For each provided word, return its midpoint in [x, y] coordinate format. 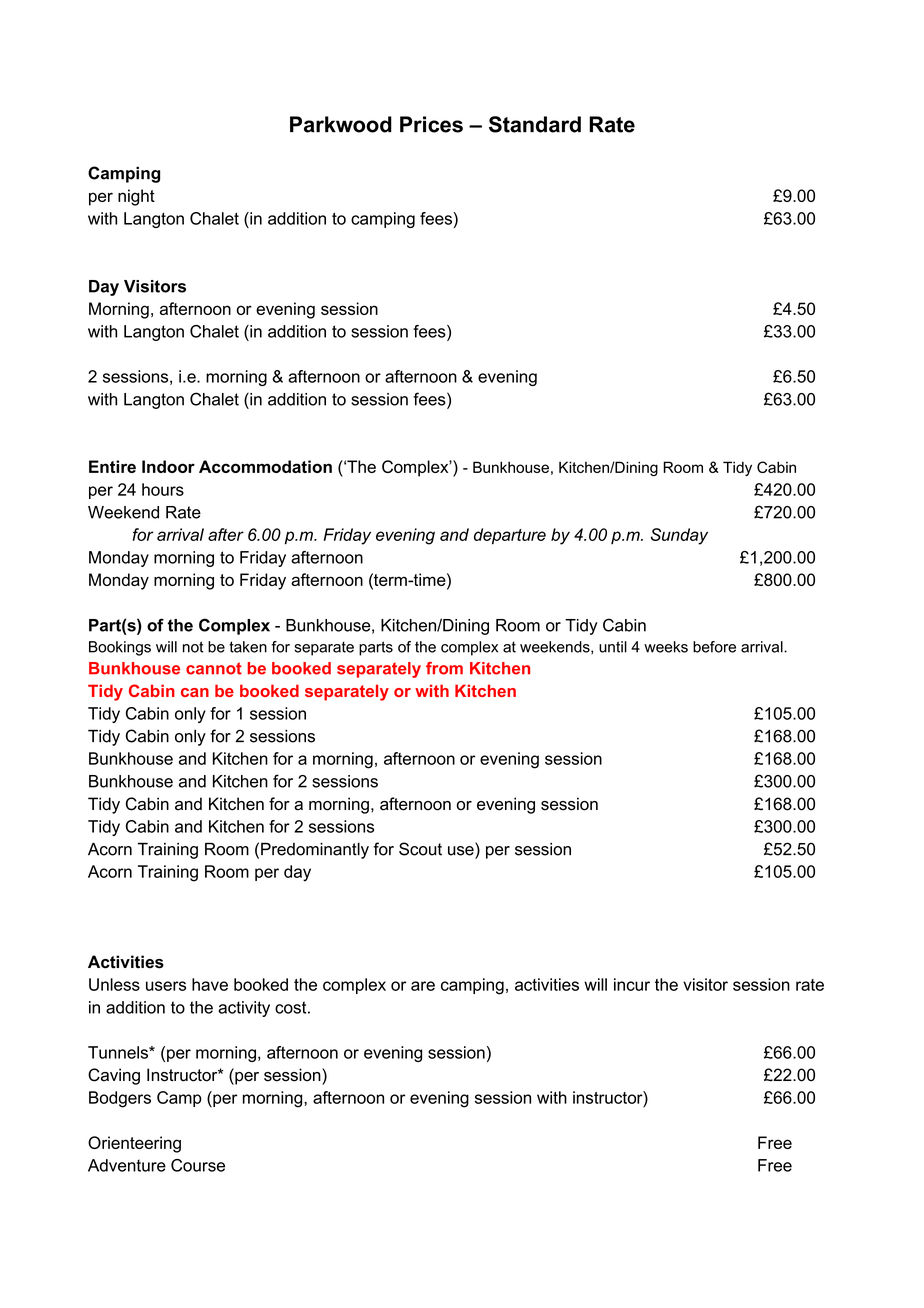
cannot [214, 668]
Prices [431, 124]
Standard [535, 124]
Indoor [168, 466]
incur [632, 984]
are [423, 986]
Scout [420, 849]
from [444, 668]
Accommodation [265, 466]
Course [198, 1165]
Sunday [679, 536]
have [210, 984]
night [136, 197]
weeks [666, 647]
